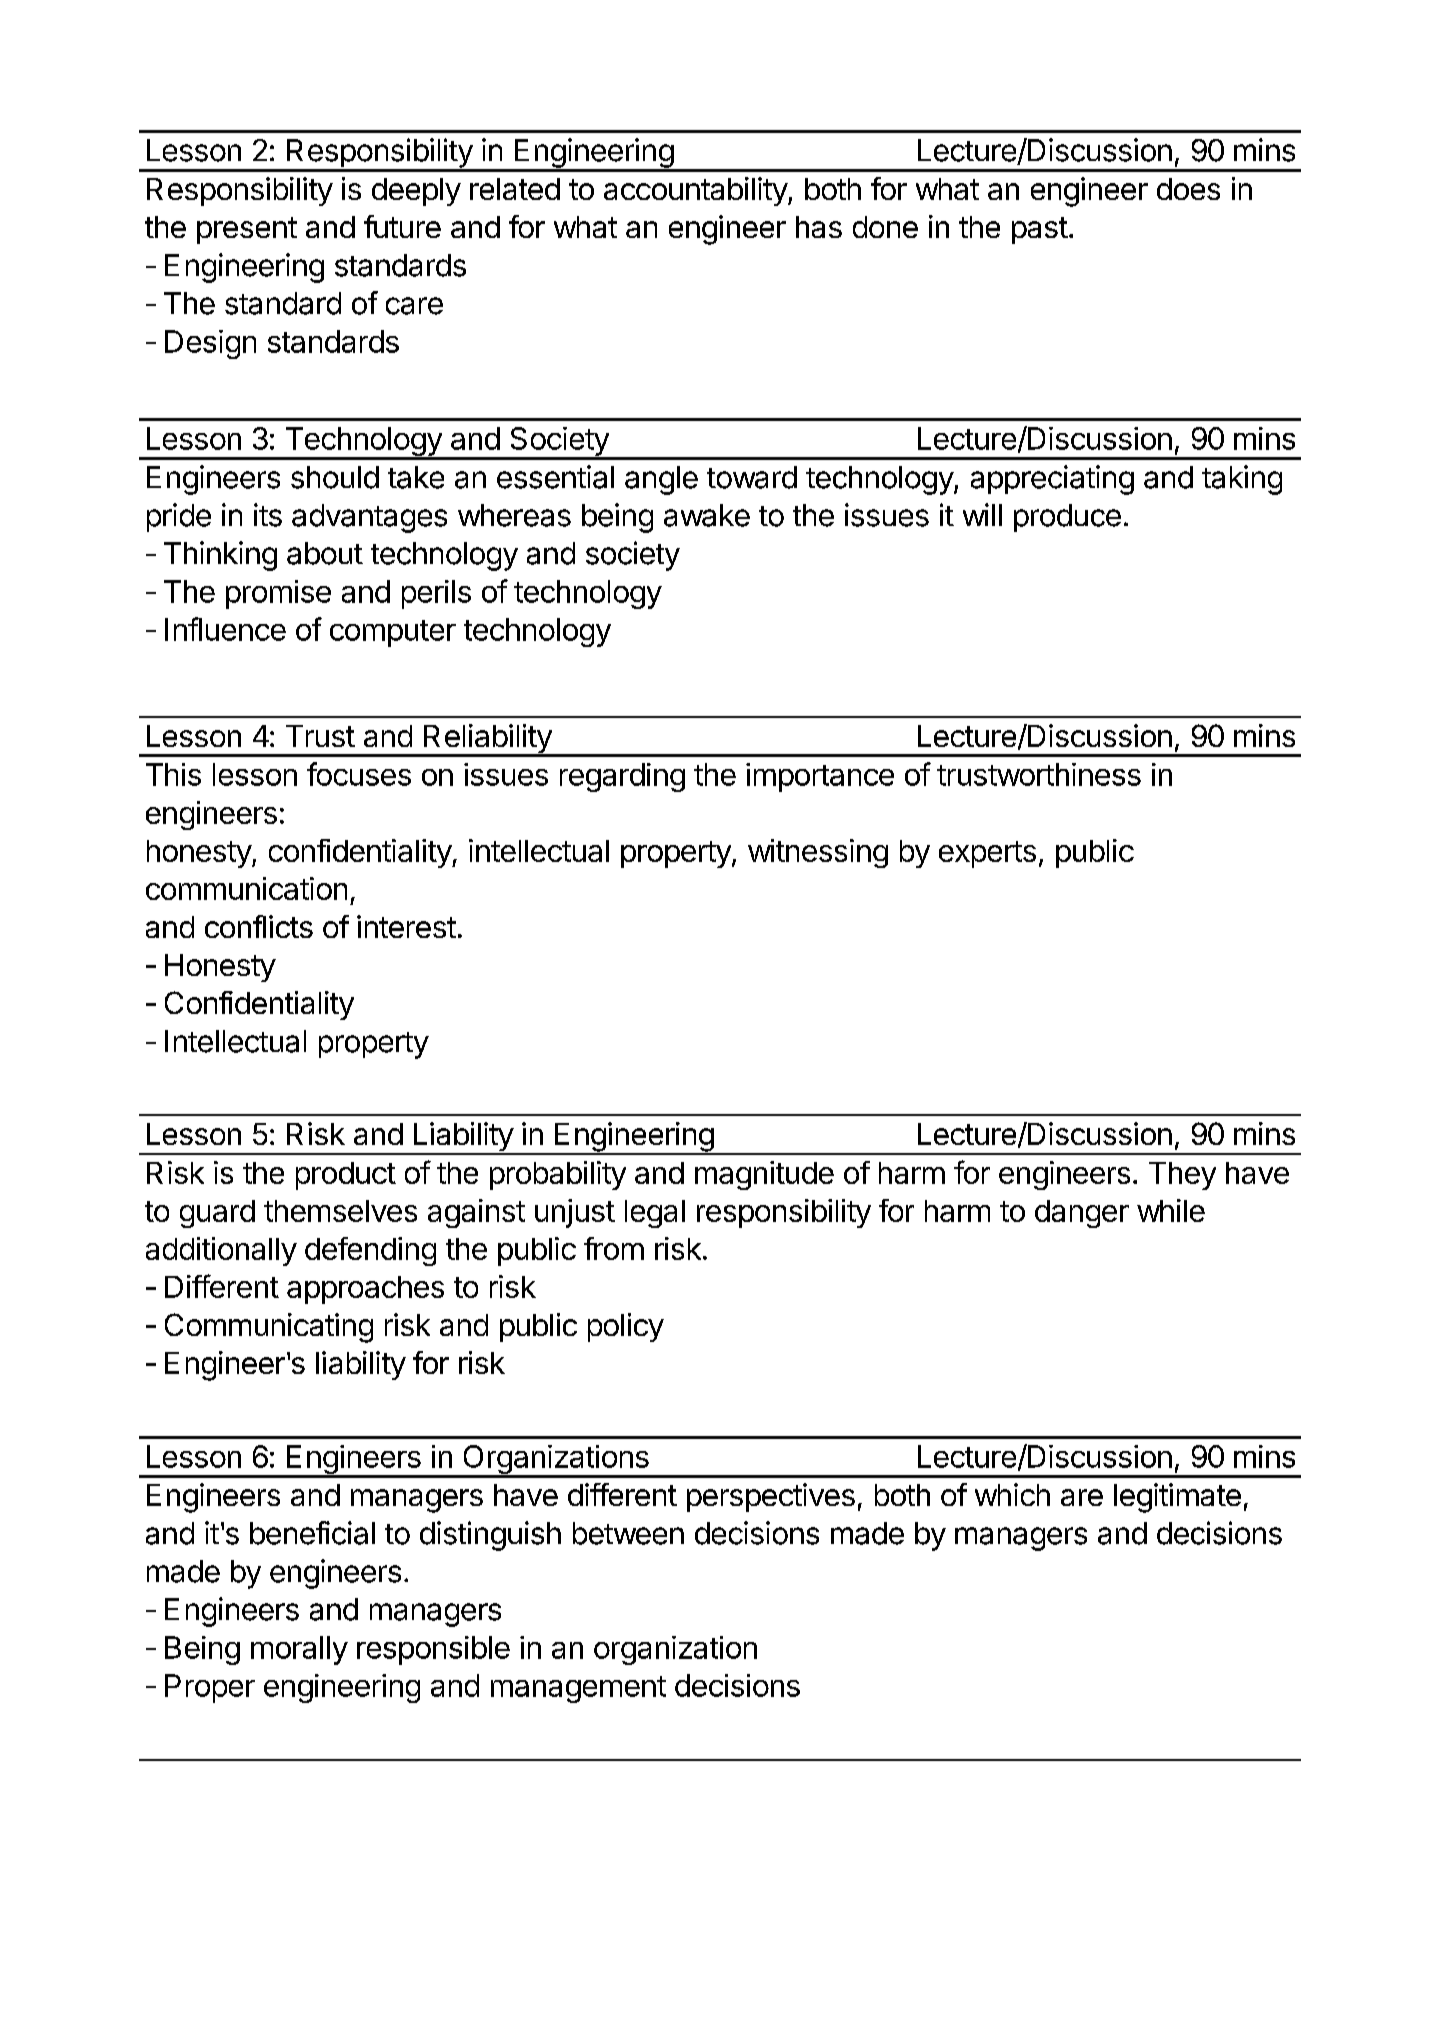  I want to click on accountability, so click(696, 191).
